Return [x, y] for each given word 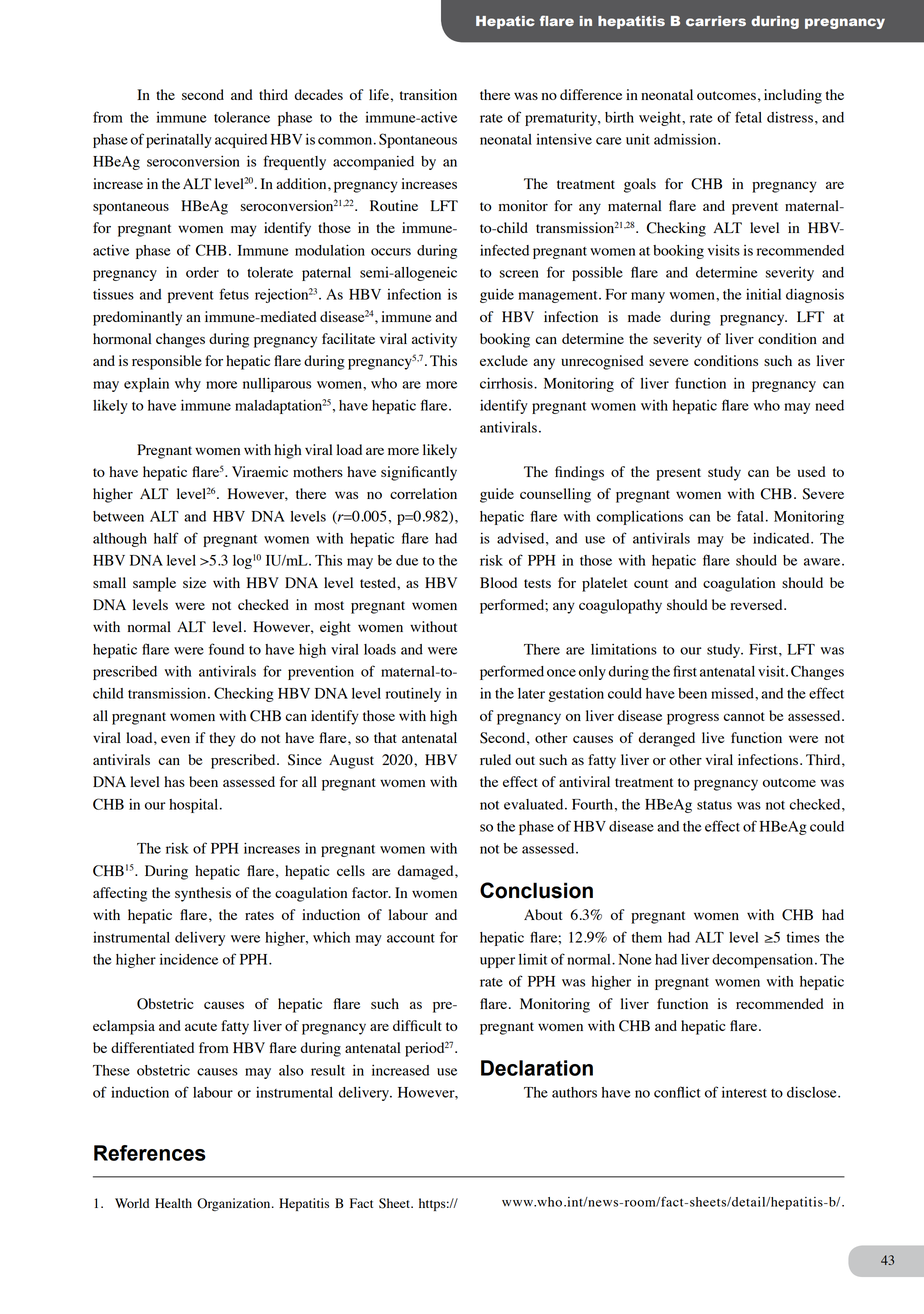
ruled [495, 759]
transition [428, 94]
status [714, 805]
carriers [716, 21]
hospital [195, 805]
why [188, 385]
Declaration [537, 1068]
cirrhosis [507, 383]
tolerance [242, 117]
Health [173, 1203]
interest [744, 1092]
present [678, 474]
